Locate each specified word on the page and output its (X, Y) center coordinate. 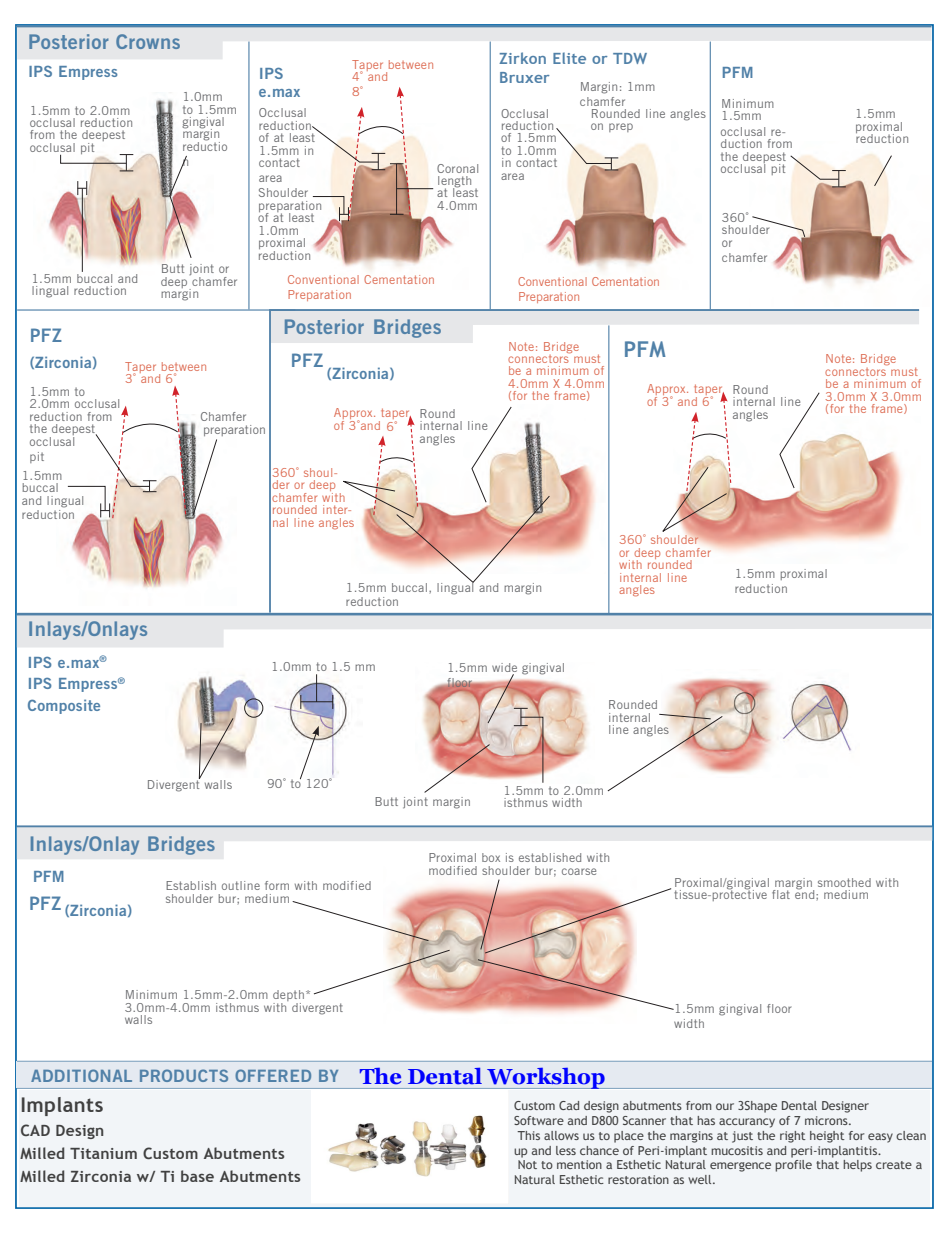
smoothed (844, 882)
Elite (569, 58)
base (197, 1176)
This (528, 1135)
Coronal (457, 168)
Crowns (148, 41)
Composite (64, 706)
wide (504, 669)
